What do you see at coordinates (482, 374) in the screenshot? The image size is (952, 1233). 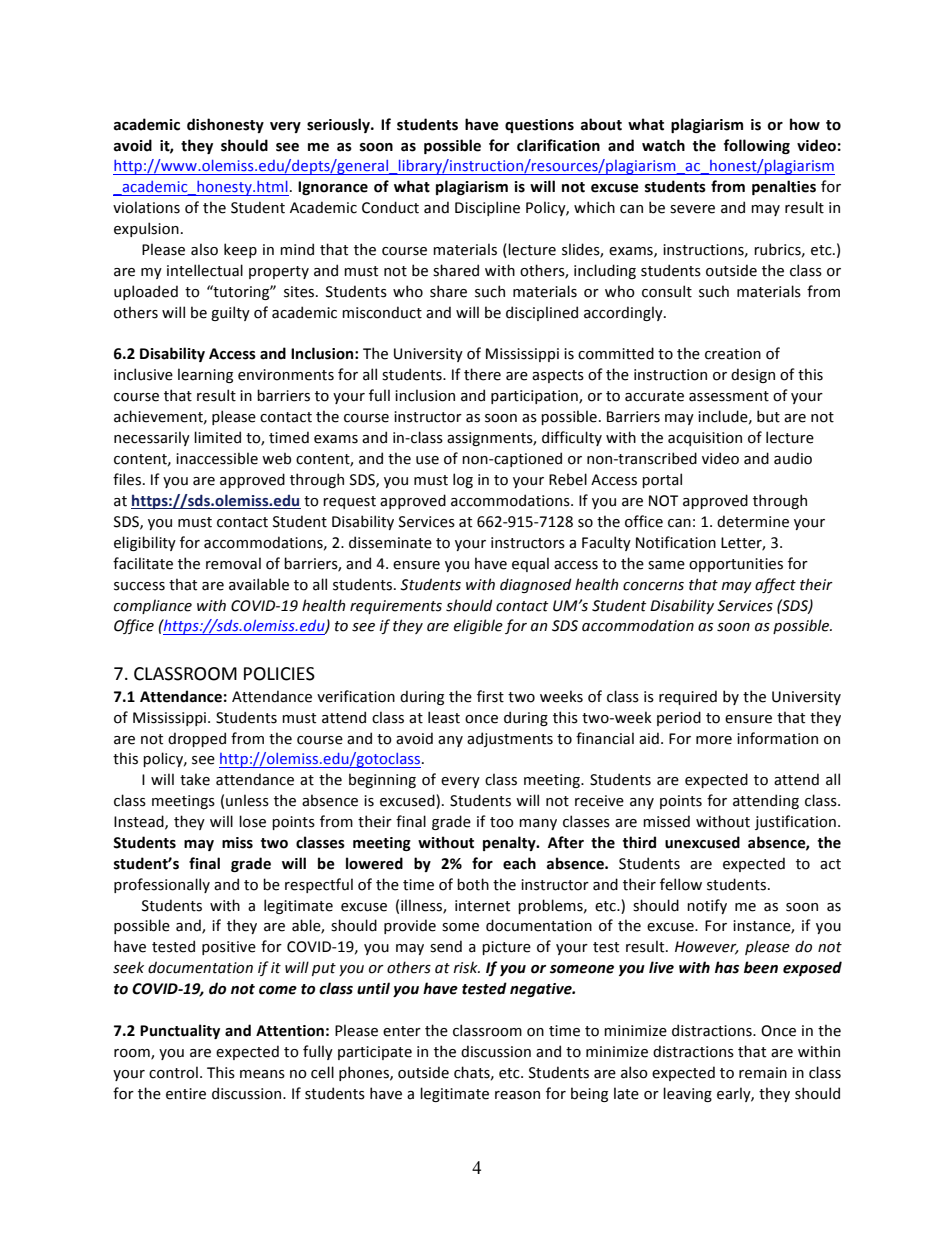 I see `there` at bounding box center [482, 374].
